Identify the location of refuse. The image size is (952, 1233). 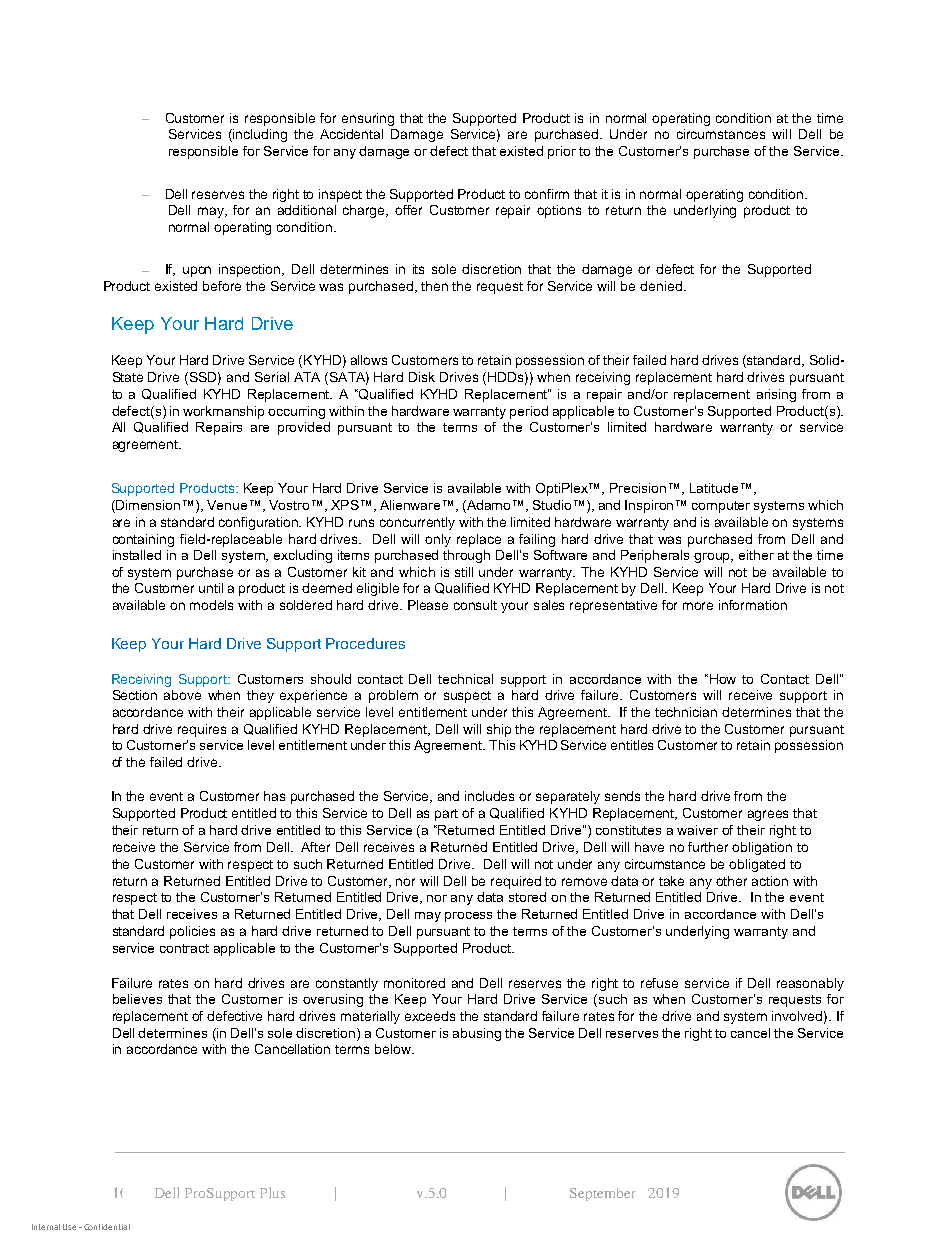
(659, 983).
